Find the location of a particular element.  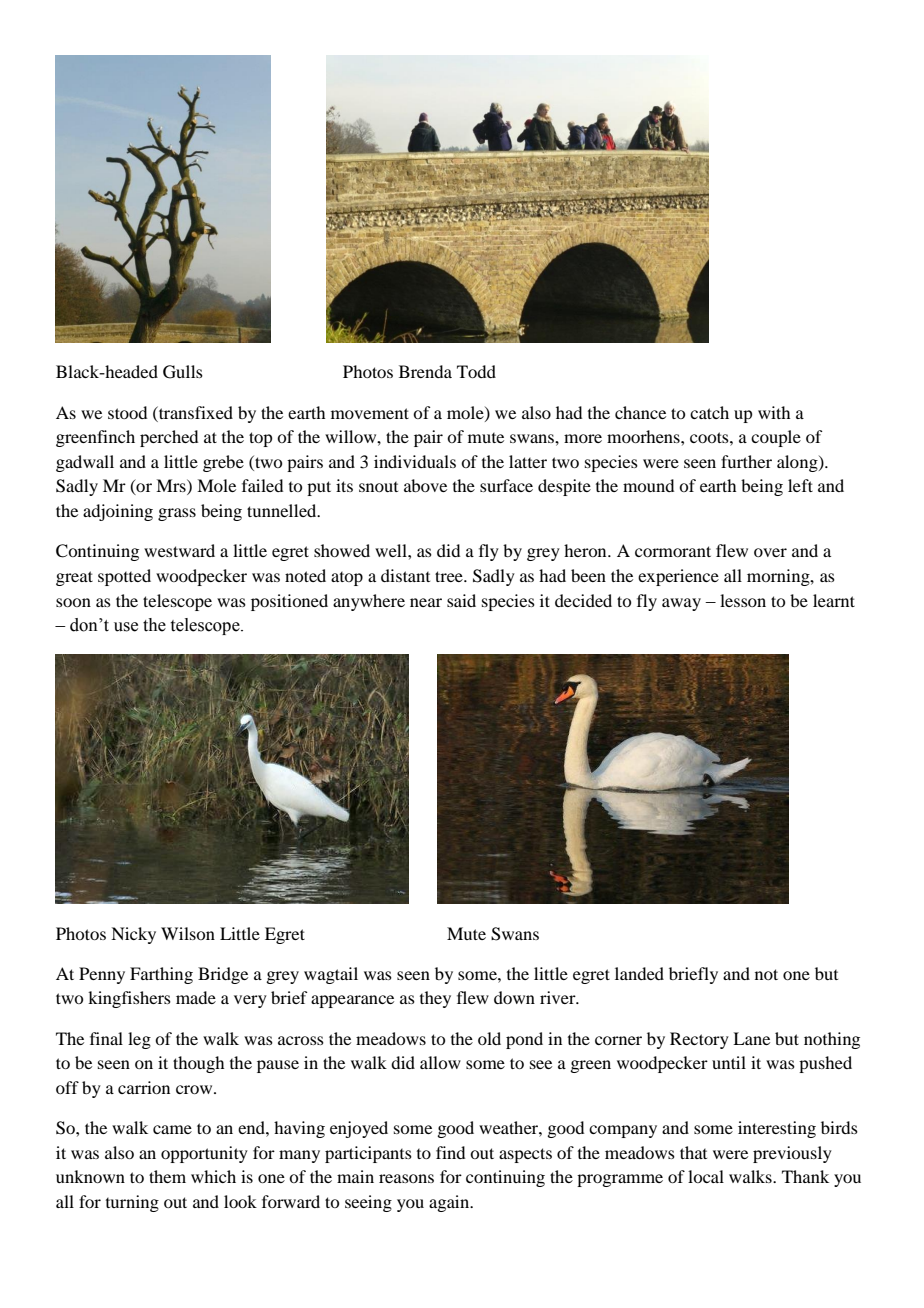

Todd is located at coordinates (476, 371).
